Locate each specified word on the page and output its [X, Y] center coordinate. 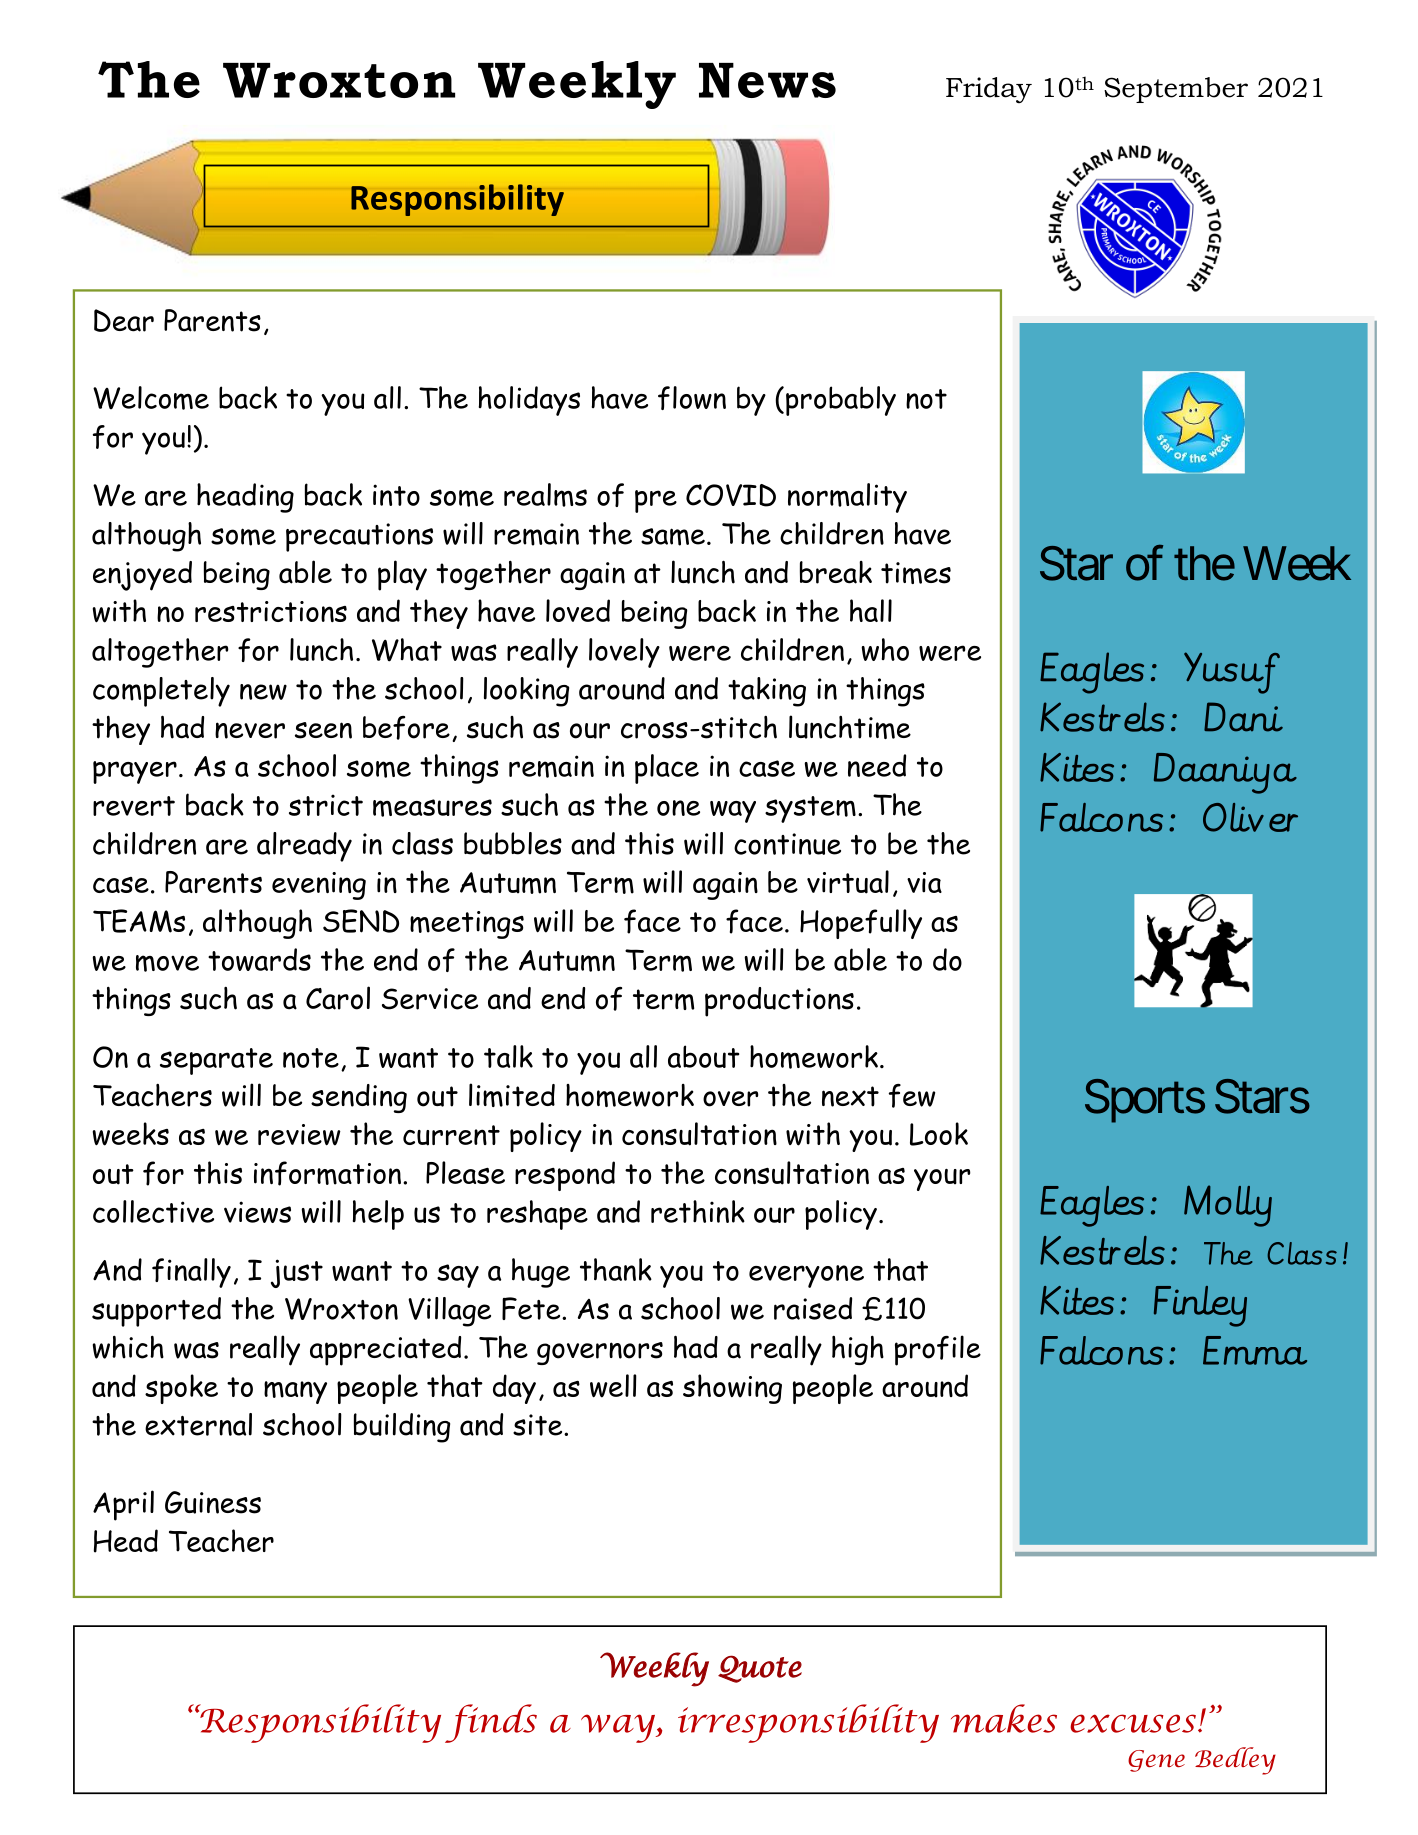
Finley [1200, 1306]
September [1176, 90]
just [297, 1273]
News [767, 80]
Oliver [1250, 817]
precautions [359, 537]
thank [616, 1269]
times [916, 573]
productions [779, 1002]
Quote [760, 1669]
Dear [124, 320]
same [673, 537]
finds [491, 1723]
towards [259, 959]
